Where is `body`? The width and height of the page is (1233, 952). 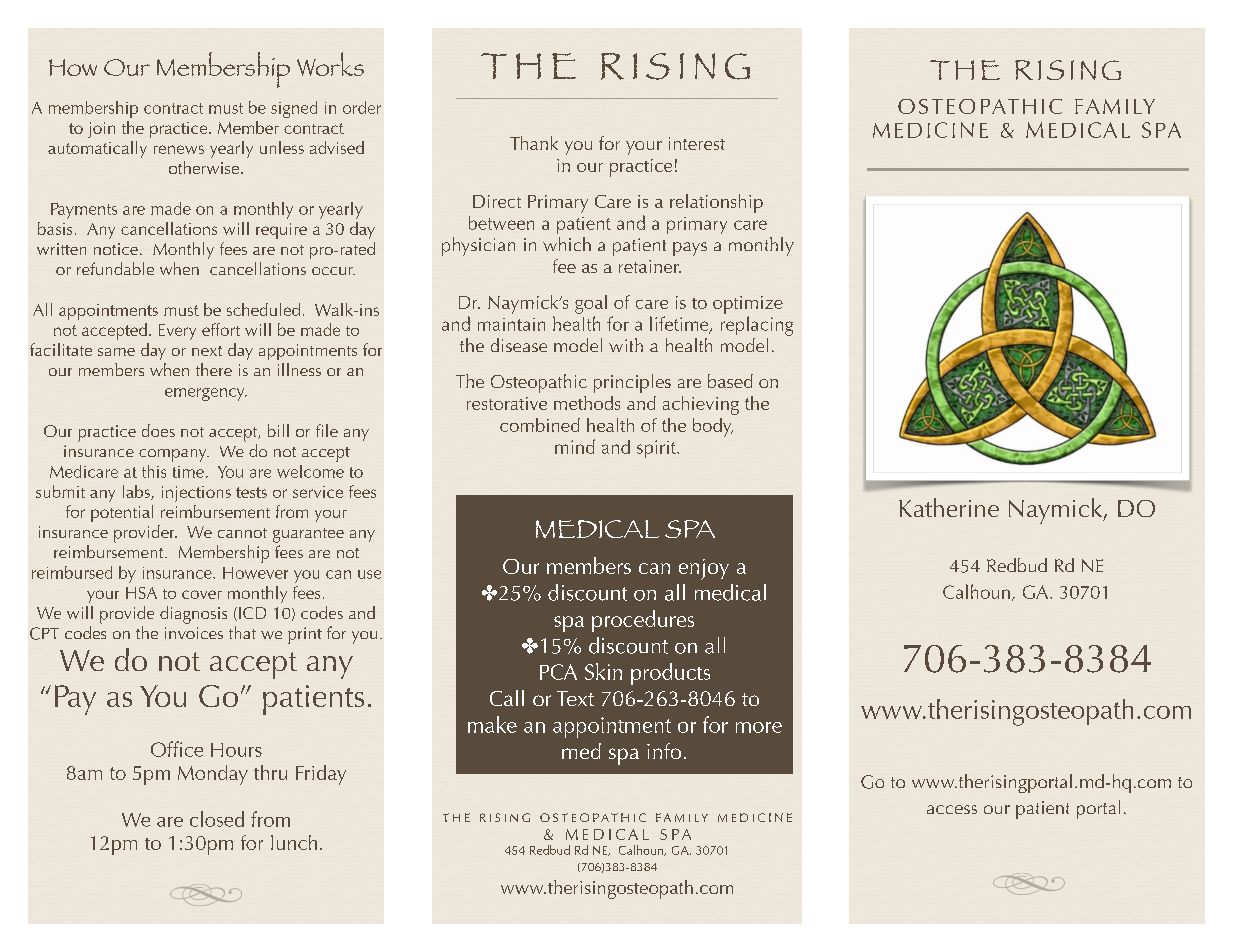 body is located at coordinates (713, 427).
